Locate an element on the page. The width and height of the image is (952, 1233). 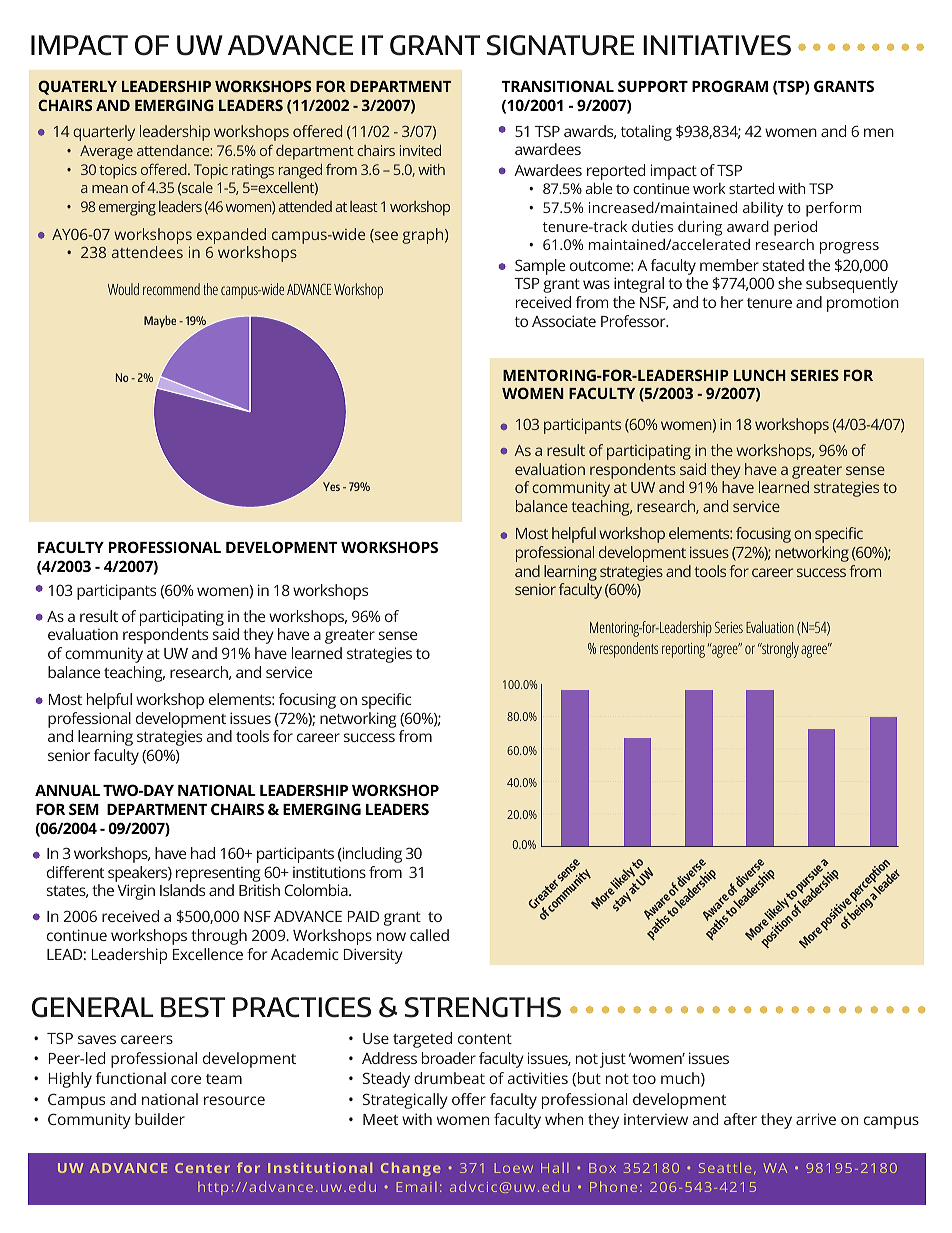
Center is located at coordinates (202, 1168).
